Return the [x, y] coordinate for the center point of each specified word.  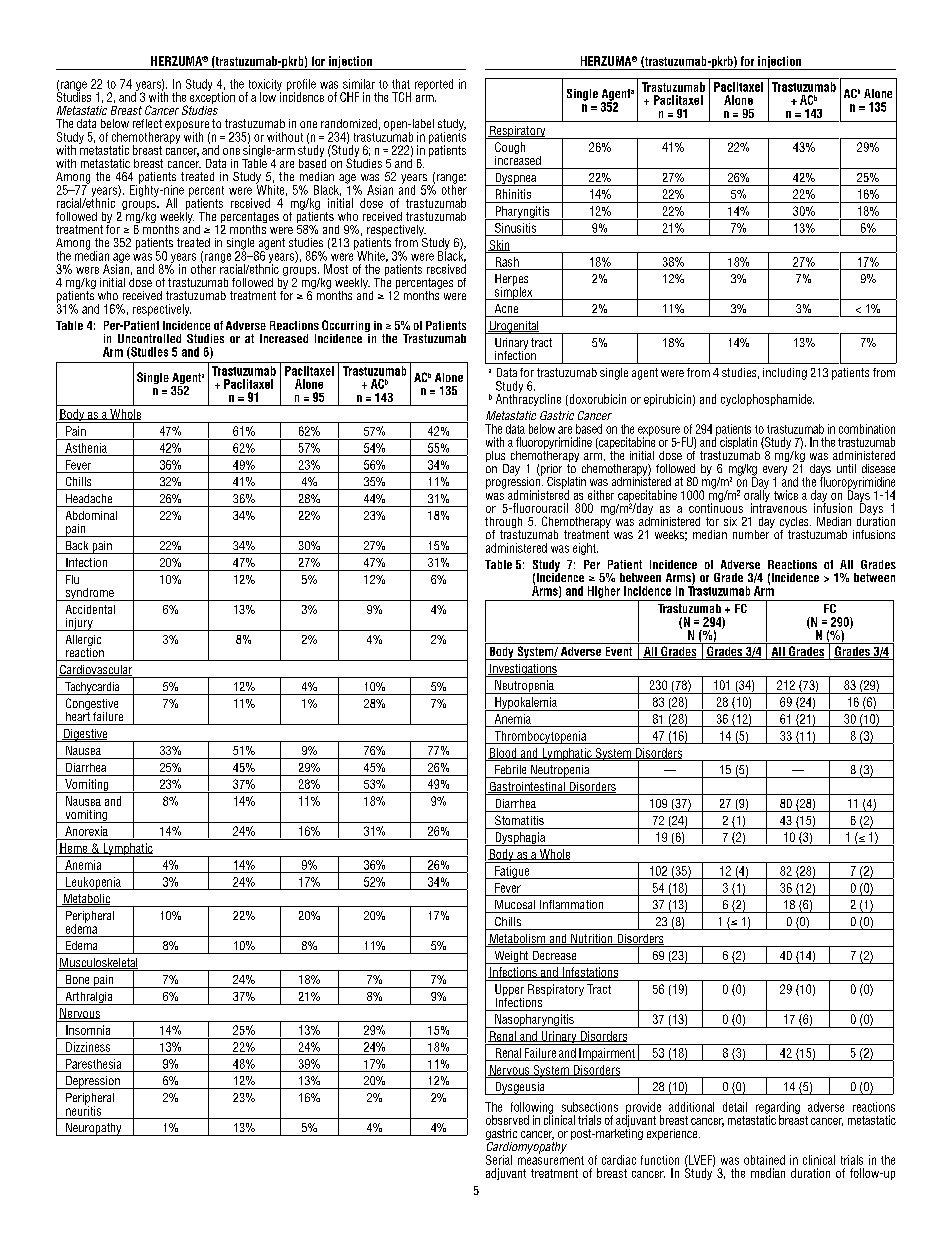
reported [434, 85]
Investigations [523, 670]
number [751, 534]
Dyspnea [516, 179]
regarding [778, 1109]
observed [507, 1120]
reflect [147, 123]
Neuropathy [94, 1129]
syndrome [89, 594]
